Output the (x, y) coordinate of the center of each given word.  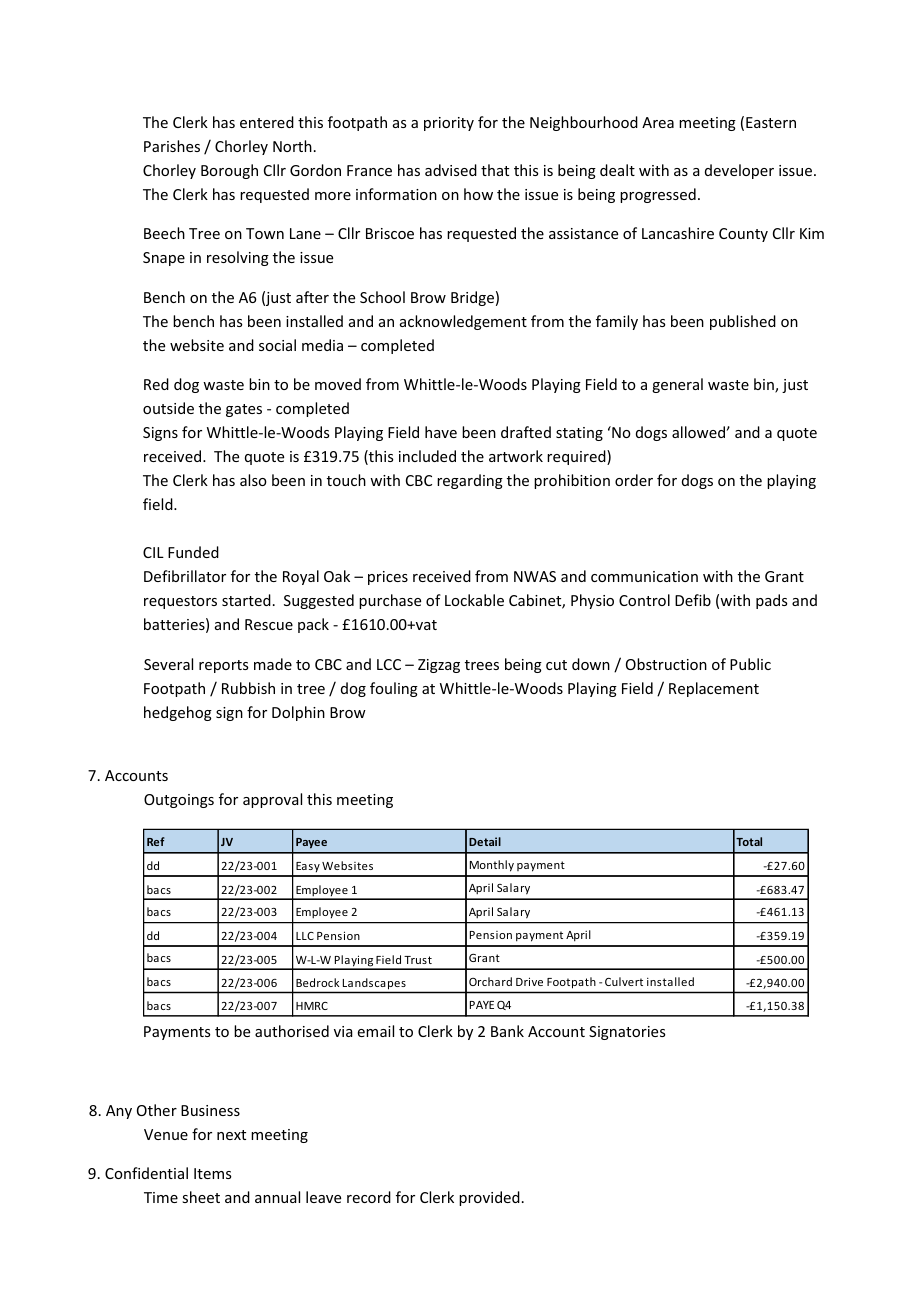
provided (489, 1198)
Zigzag (439, 666)
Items (212, 1173)
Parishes (172, 146)
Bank (507, 1031)
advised (451, 170)
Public (750, 664)
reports (223, 666)
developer (739, 171)
